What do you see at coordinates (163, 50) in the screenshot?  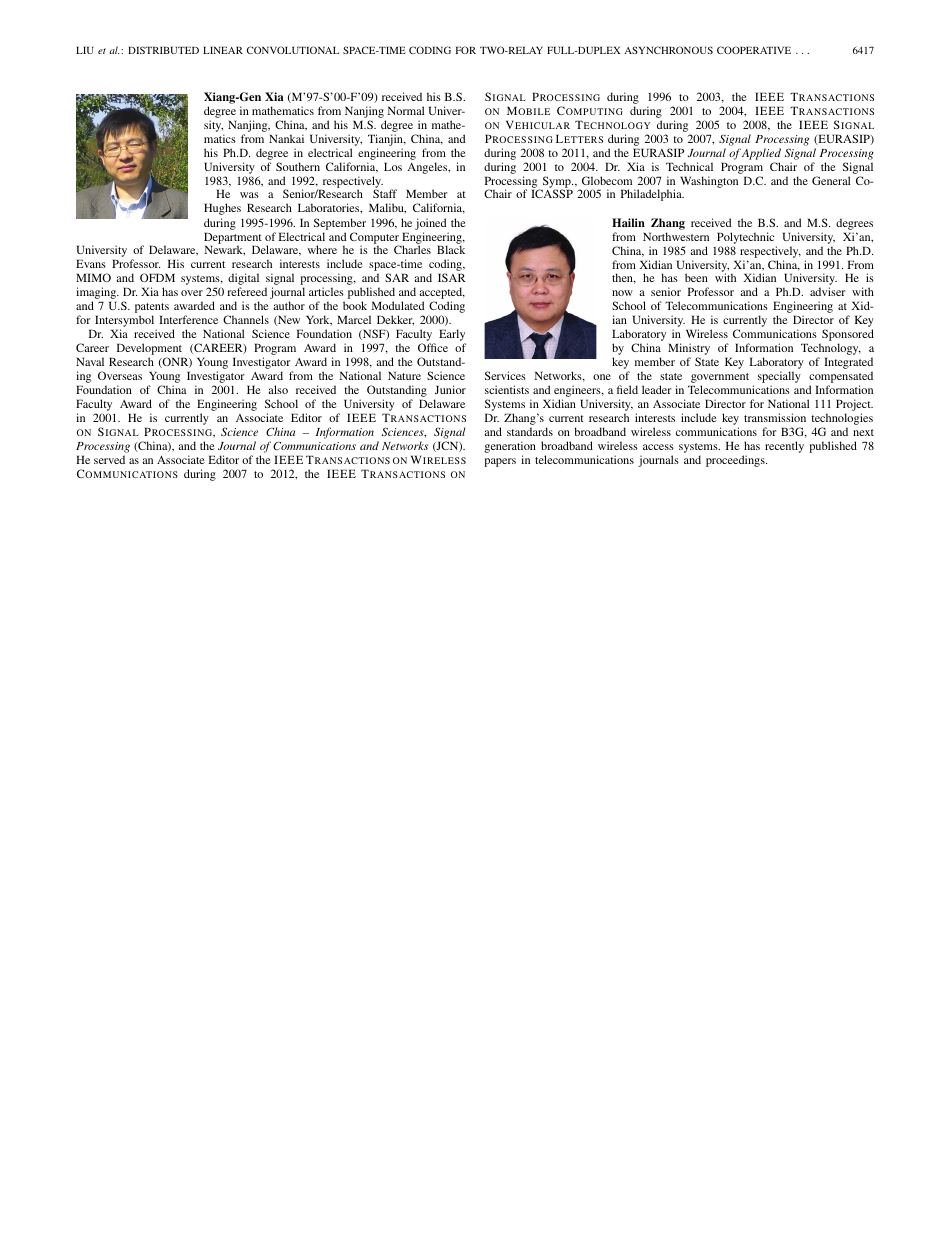 I see `DISTRIBUTED` at bounding box center [163, 50].
